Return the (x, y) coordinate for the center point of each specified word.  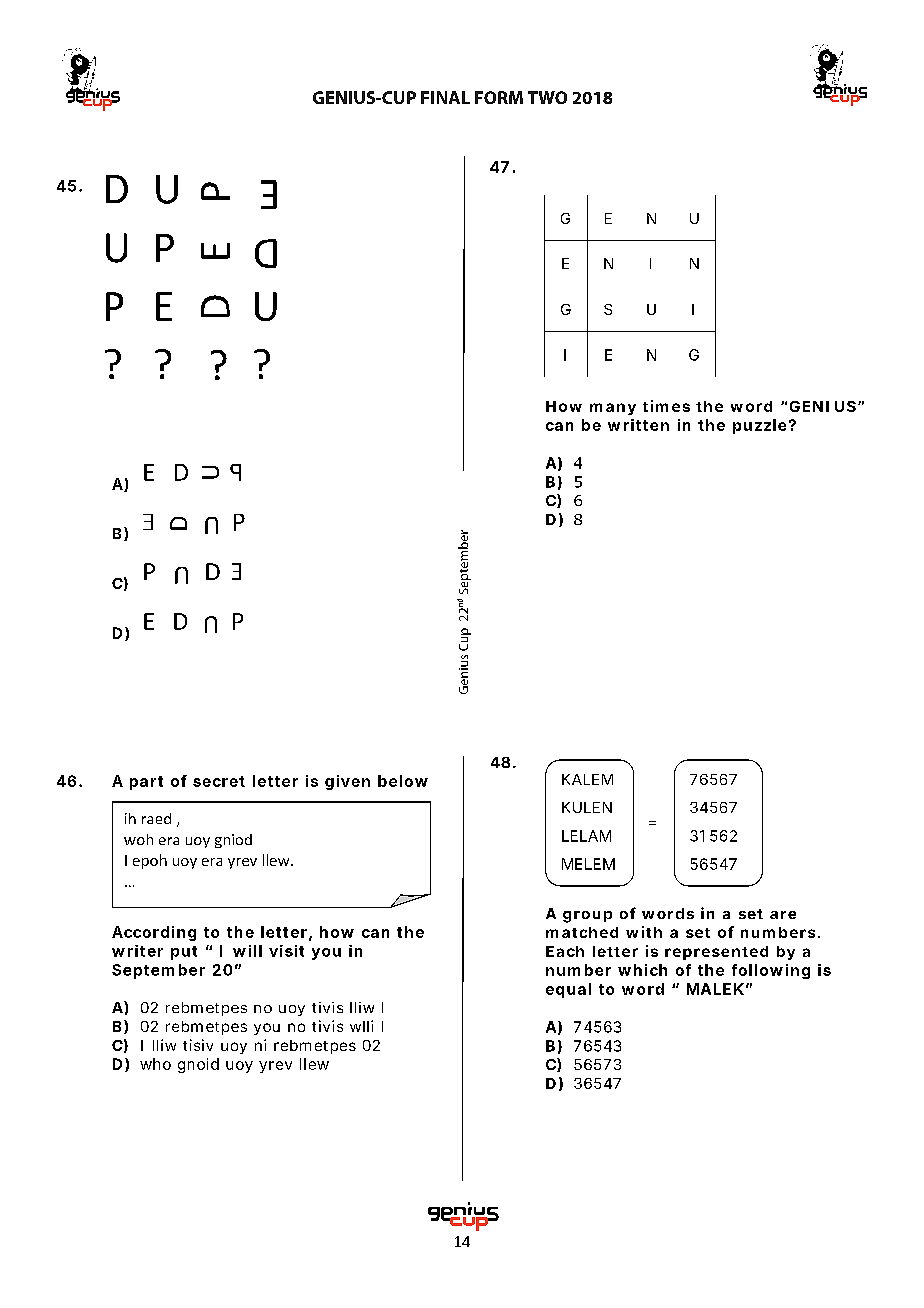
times (666, 406)
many (613, 409)
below (403, 781)
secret (219, 781)
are (783, 915)
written (638, 425)
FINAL (445, 97)
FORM (499, 97)
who (155, 1064)
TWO (547, 97)
